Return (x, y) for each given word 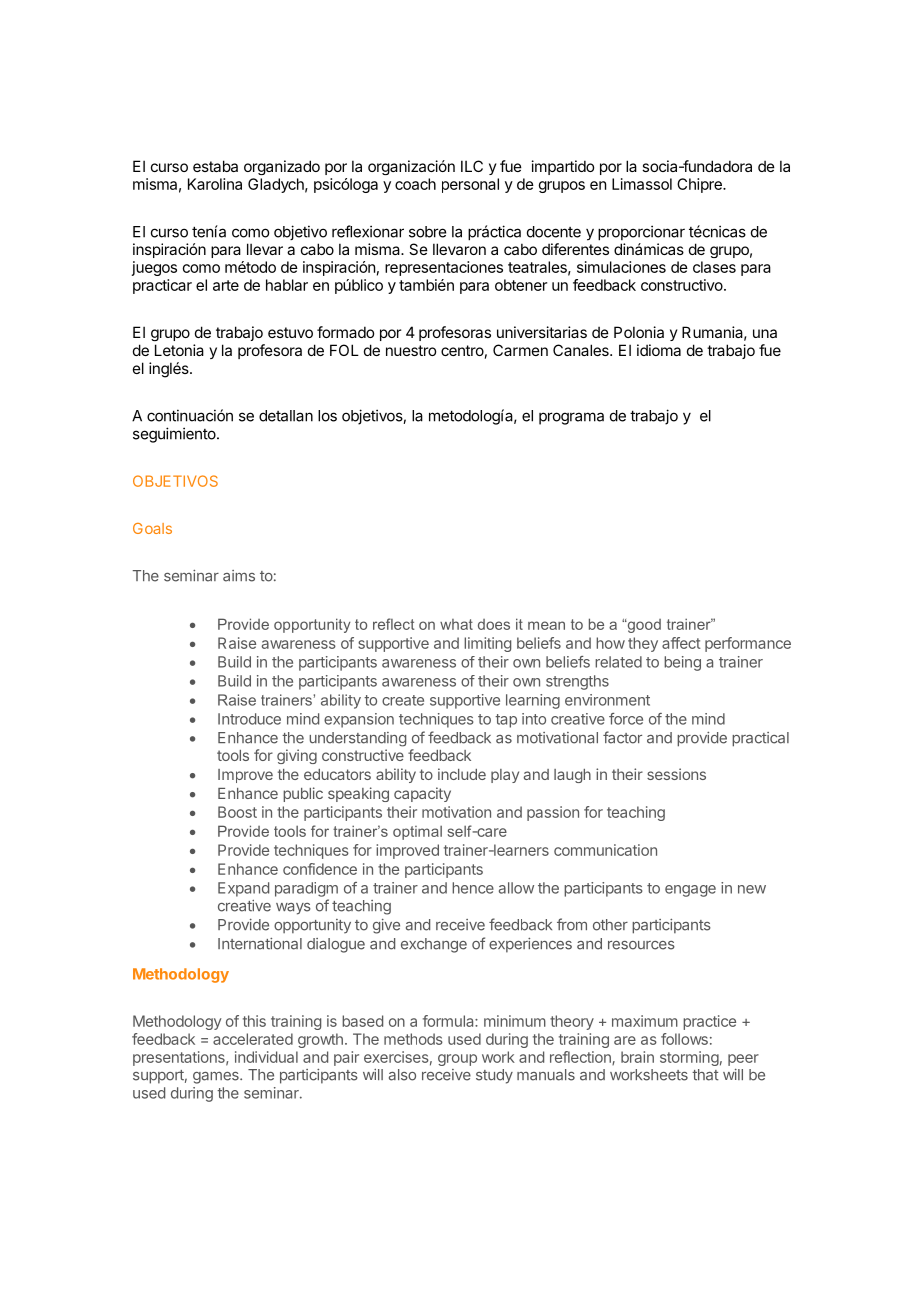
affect (681, 643)
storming (689, 1058)
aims (239, 576)
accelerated (253, 1039)
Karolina (215, 184)
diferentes (575, 249)
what (456, 624)
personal (470, 185)
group (457, 1060)
